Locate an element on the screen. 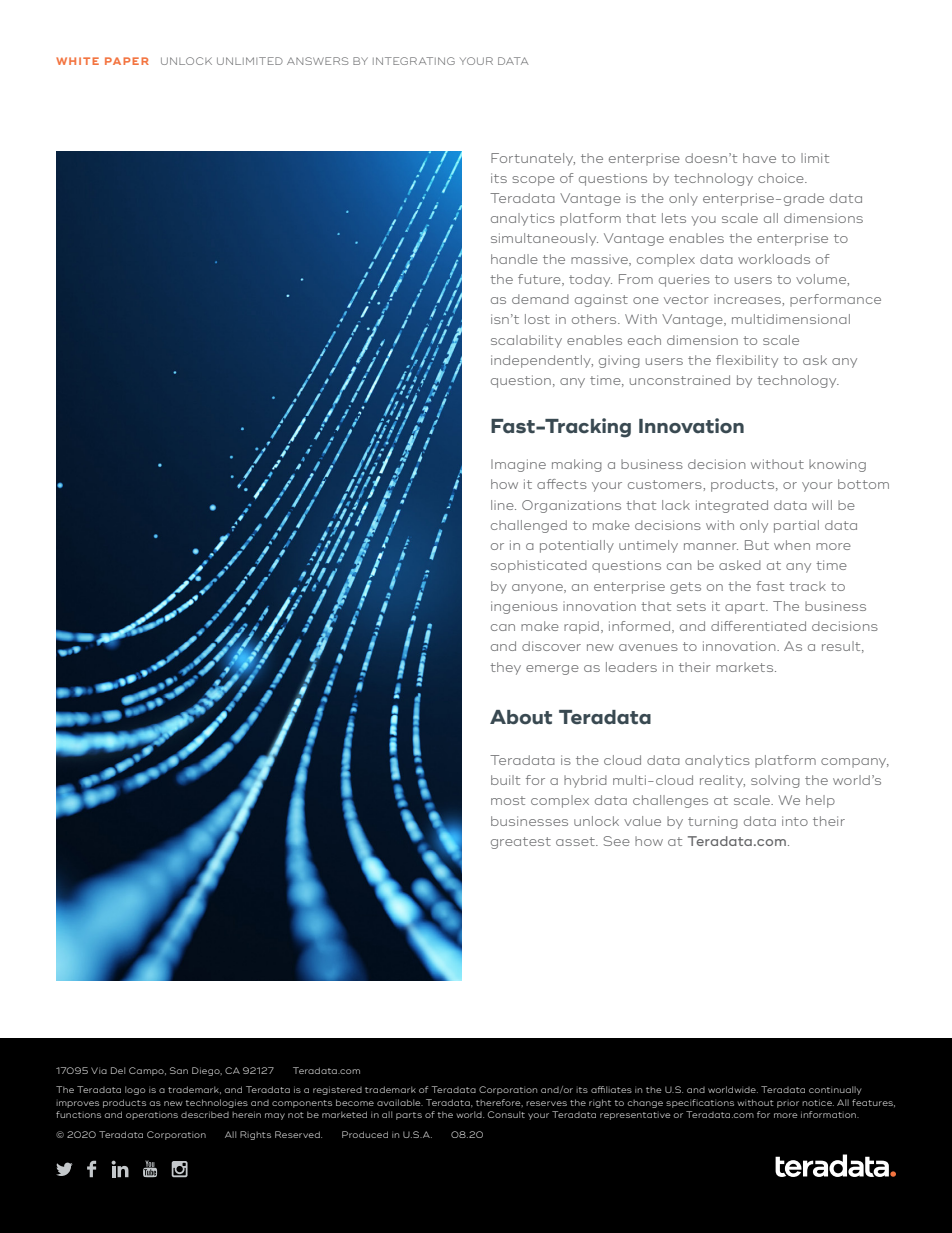 The height and width of the screenshot is (1233, 952). solving is located at coordinates (775, 781).
